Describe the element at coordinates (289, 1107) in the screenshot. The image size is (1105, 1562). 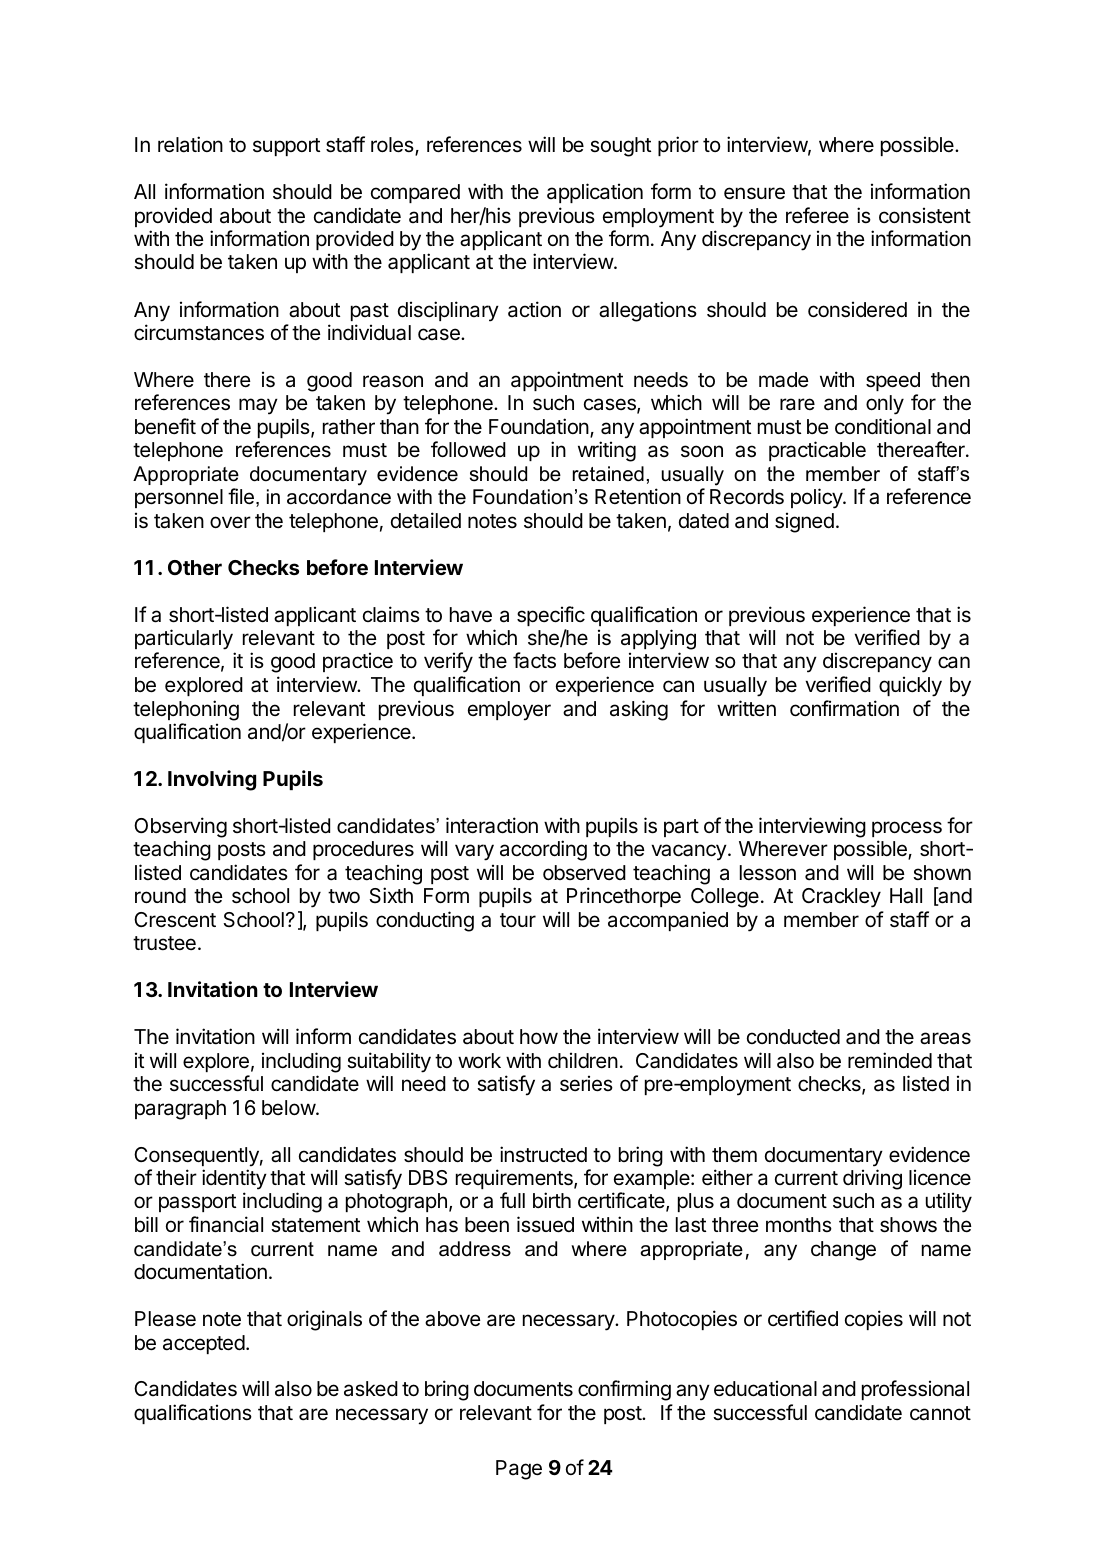
I see `below` at that location.
